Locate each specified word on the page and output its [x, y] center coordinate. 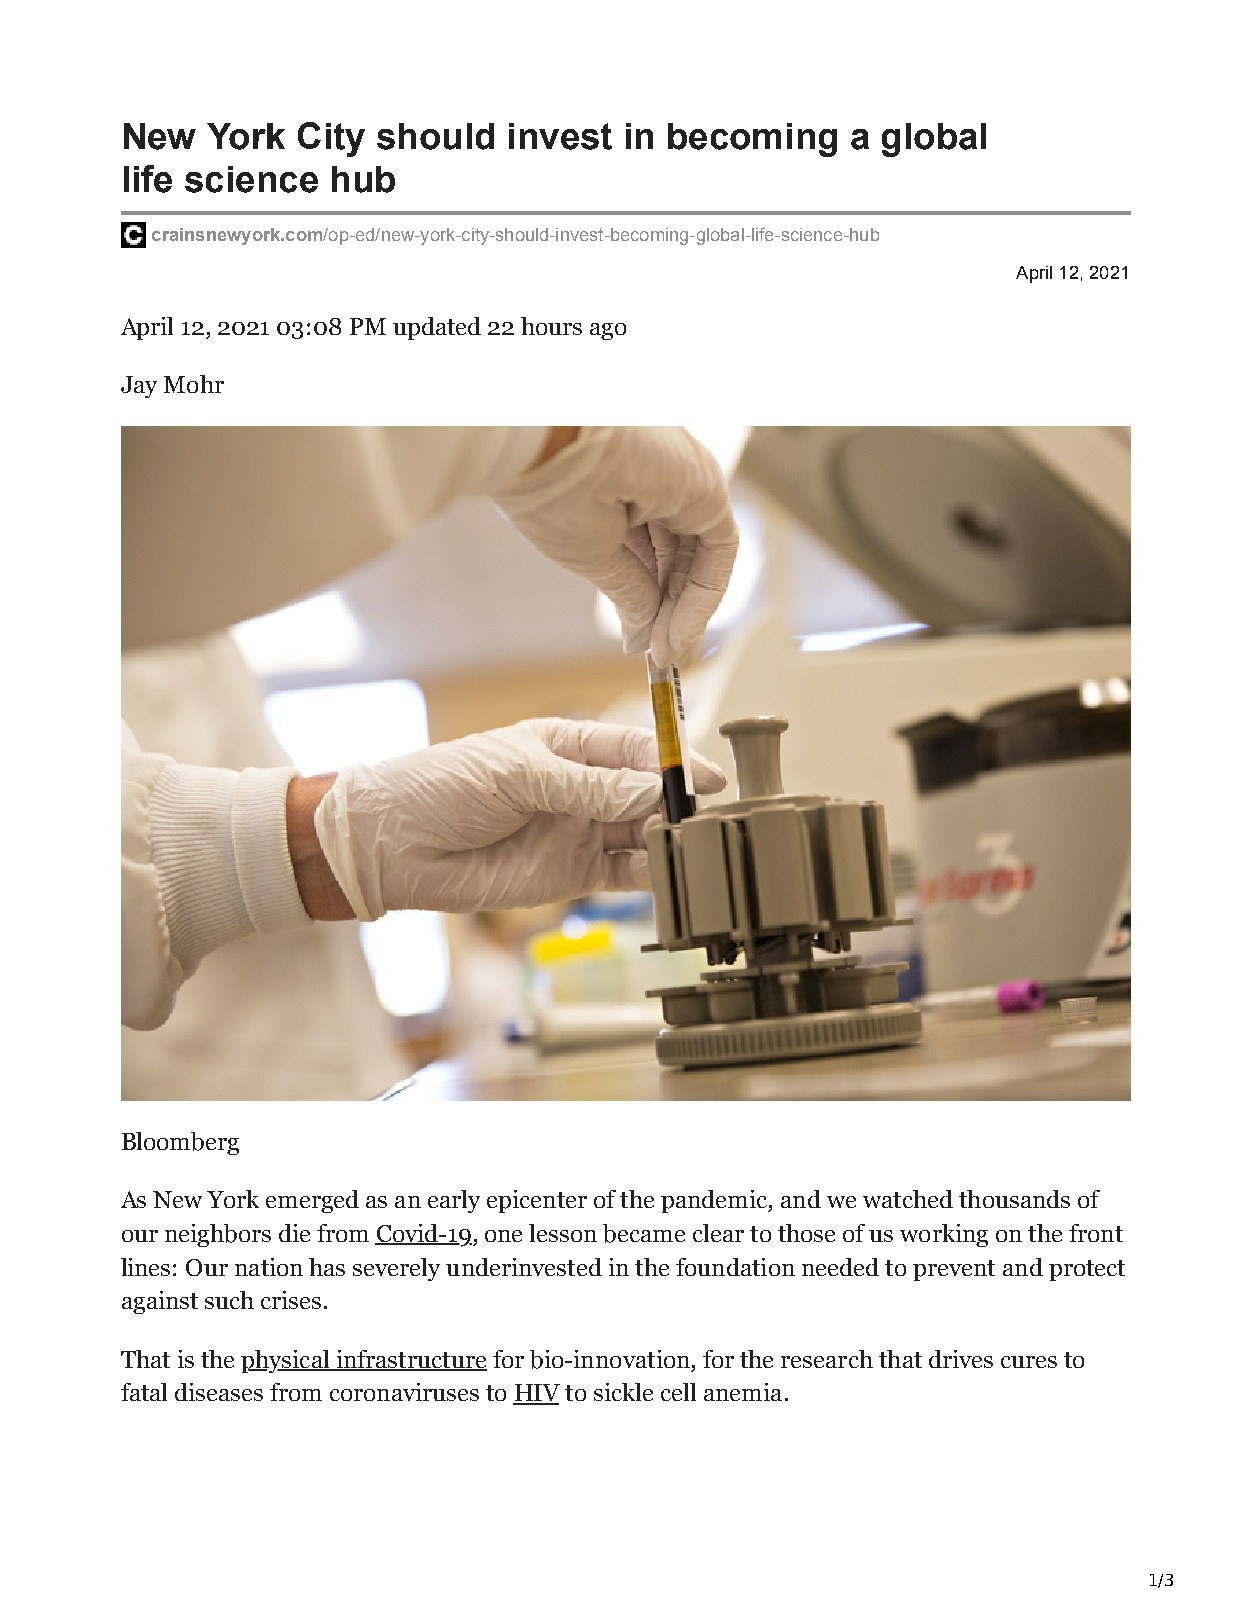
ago [608, 331]
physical [286, 1361]
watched [908, 1199]
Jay [139, 387]
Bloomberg [180, 1143]
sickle [623, 1392]
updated [437, 328]
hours [551, 326]
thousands [1014, 1199]
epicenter [537, 1201]
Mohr [194, 384]
